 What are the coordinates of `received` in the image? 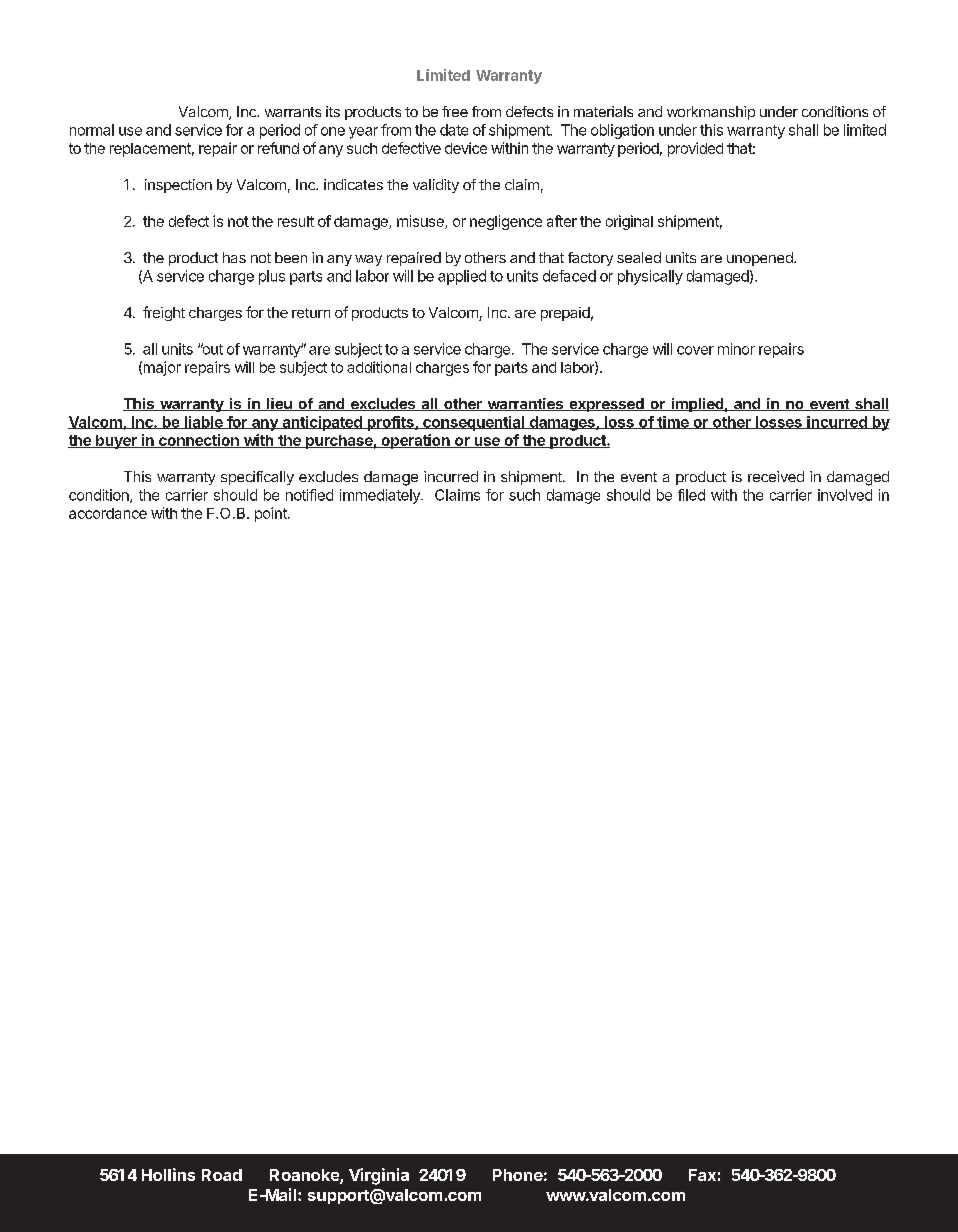 It's located at (776, 476).
